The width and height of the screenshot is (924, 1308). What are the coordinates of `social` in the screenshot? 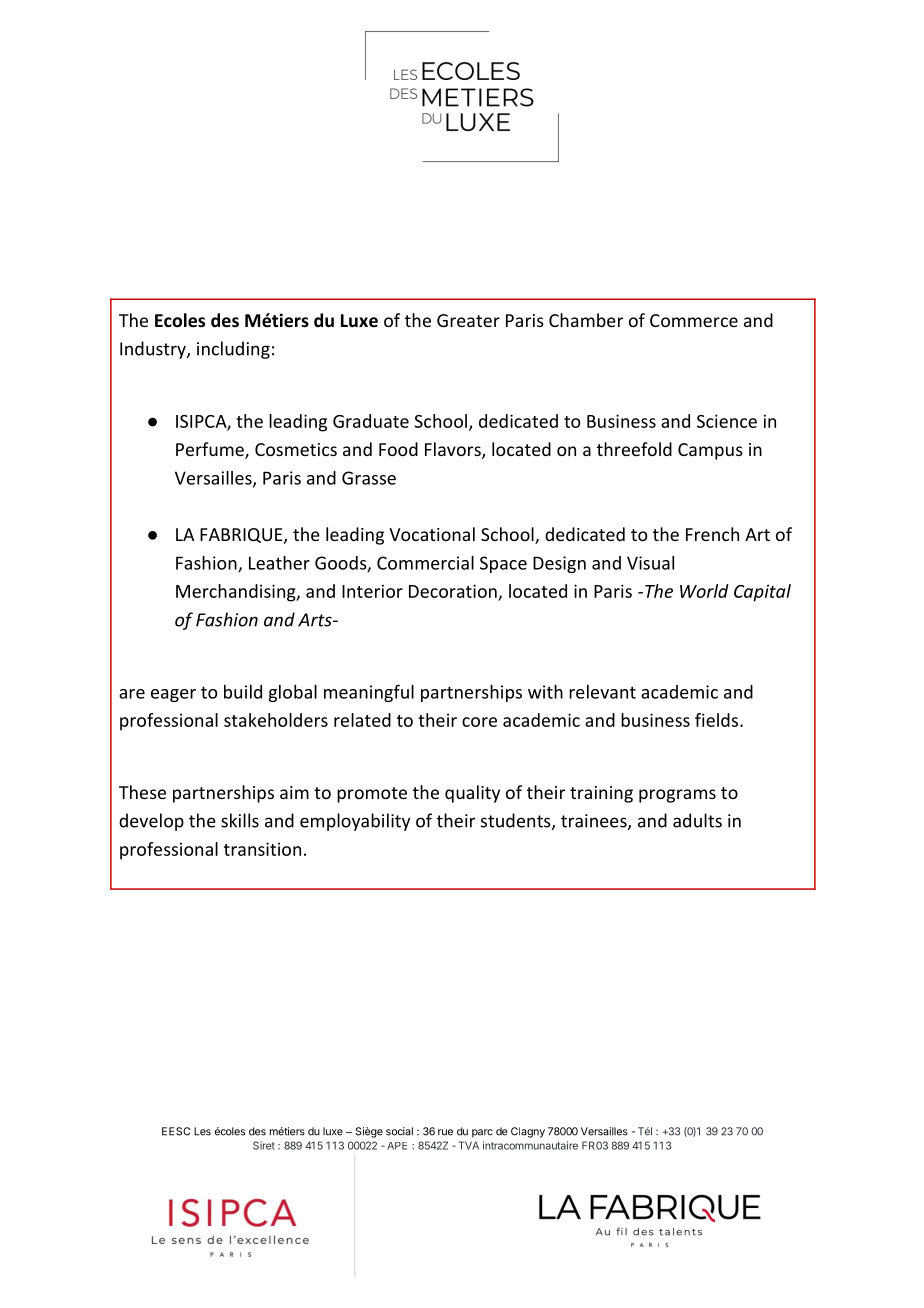 It's located at (399, 1131).
